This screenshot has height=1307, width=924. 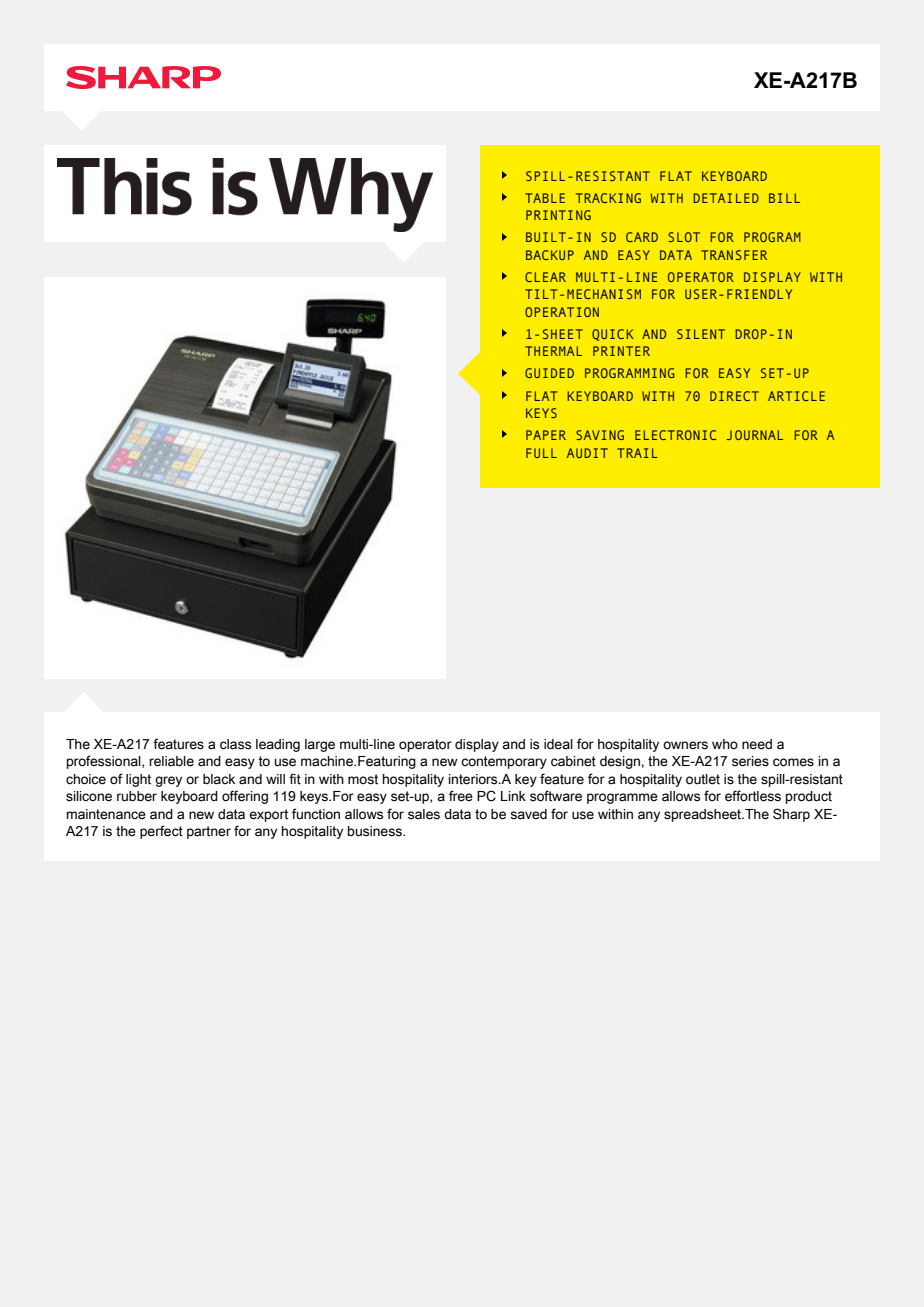 What do you see at coordinates (734, 396) in the screenshot?
I see `DIRECT` at bounding box center [734, 396].
